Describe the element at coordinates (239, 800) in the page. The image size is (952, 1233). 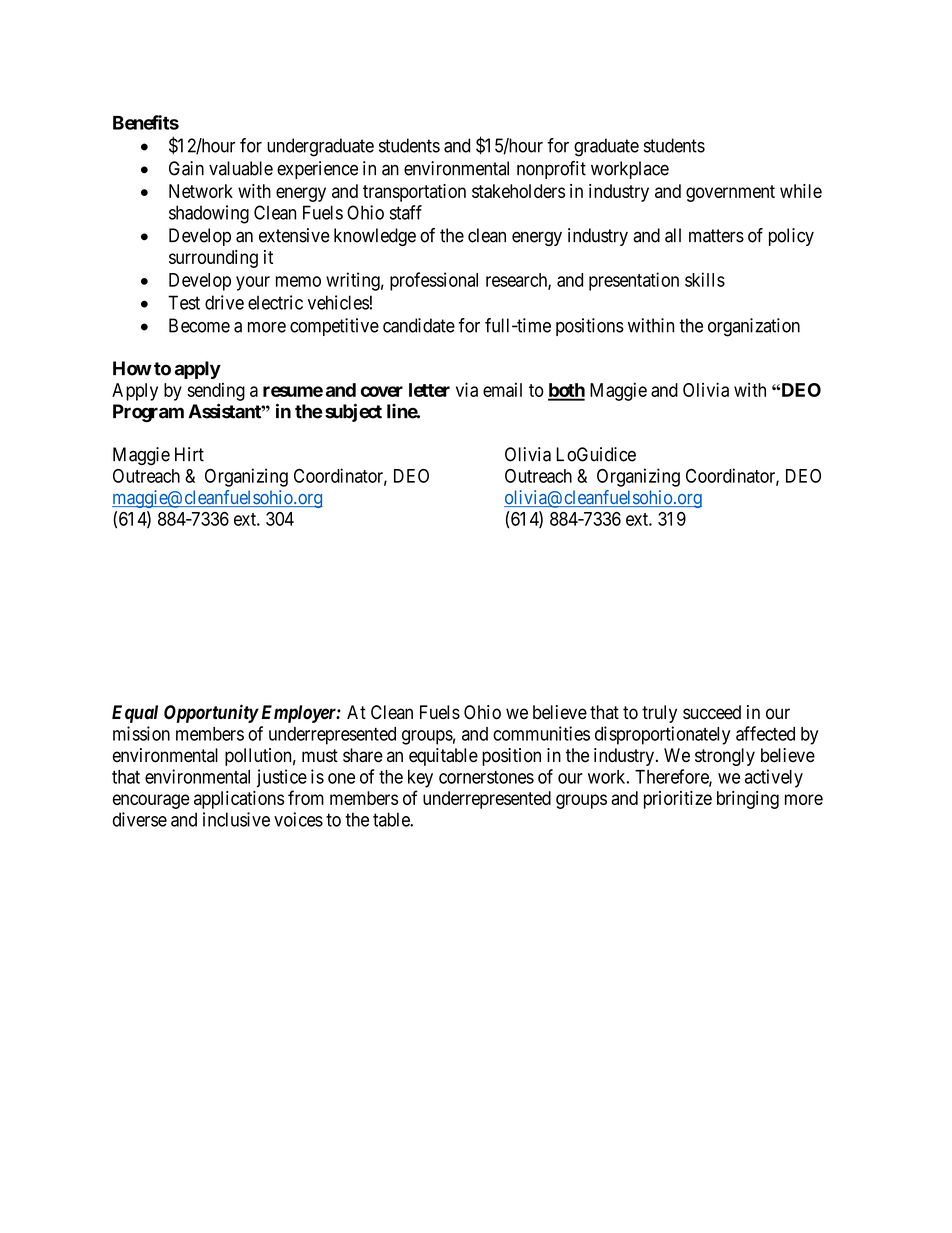
I see `applications` at that location.
